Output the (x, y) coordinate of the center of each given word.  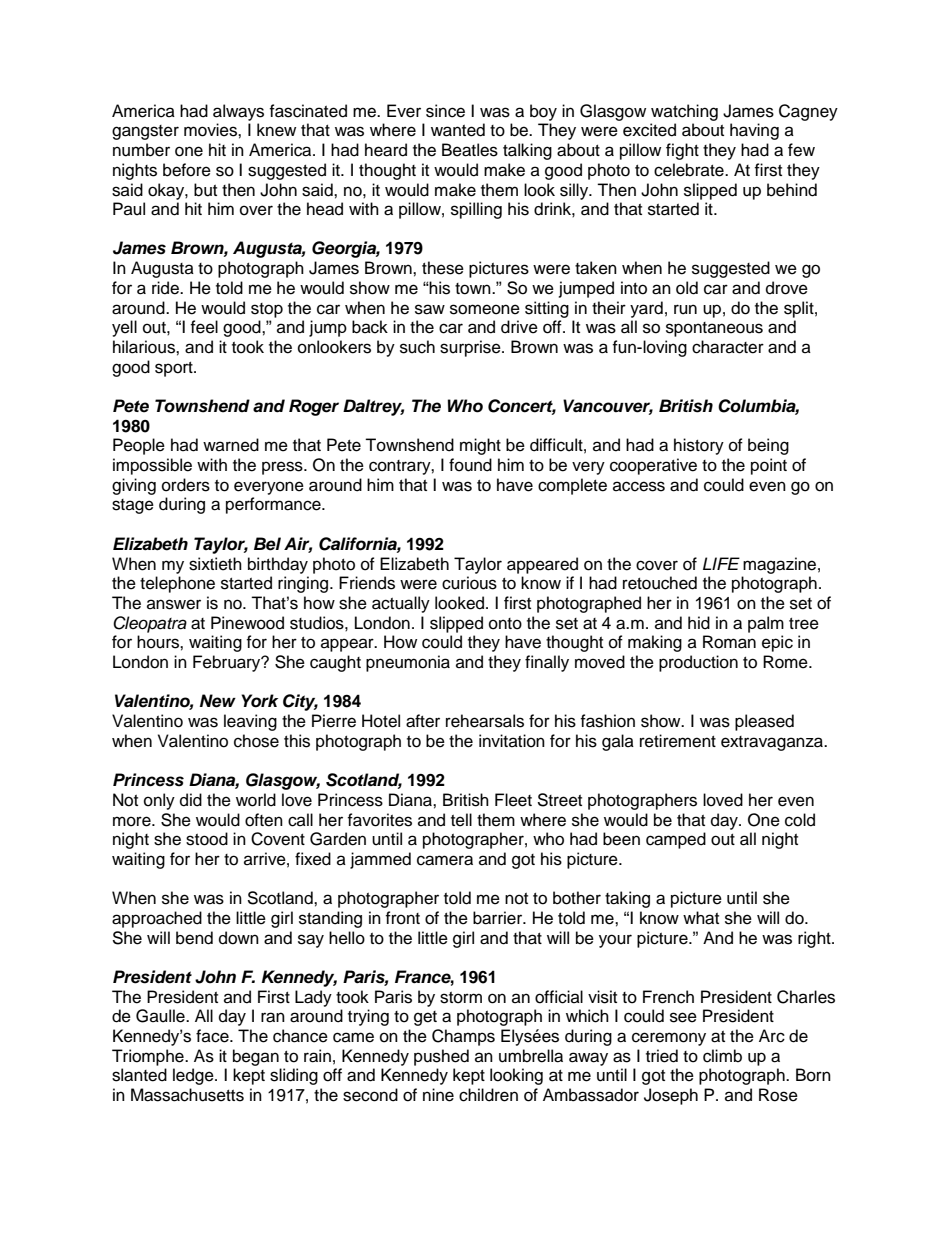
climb (722, 1056)
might (480, 446)
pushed (441, 1057)
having (754, 131)
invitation (512, 741)
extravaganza (773, 743)
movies (211, 130)
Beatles (470, 150)
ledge (194, 1076)
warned (231, 445)
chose (256, 741)
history (699, 446)
